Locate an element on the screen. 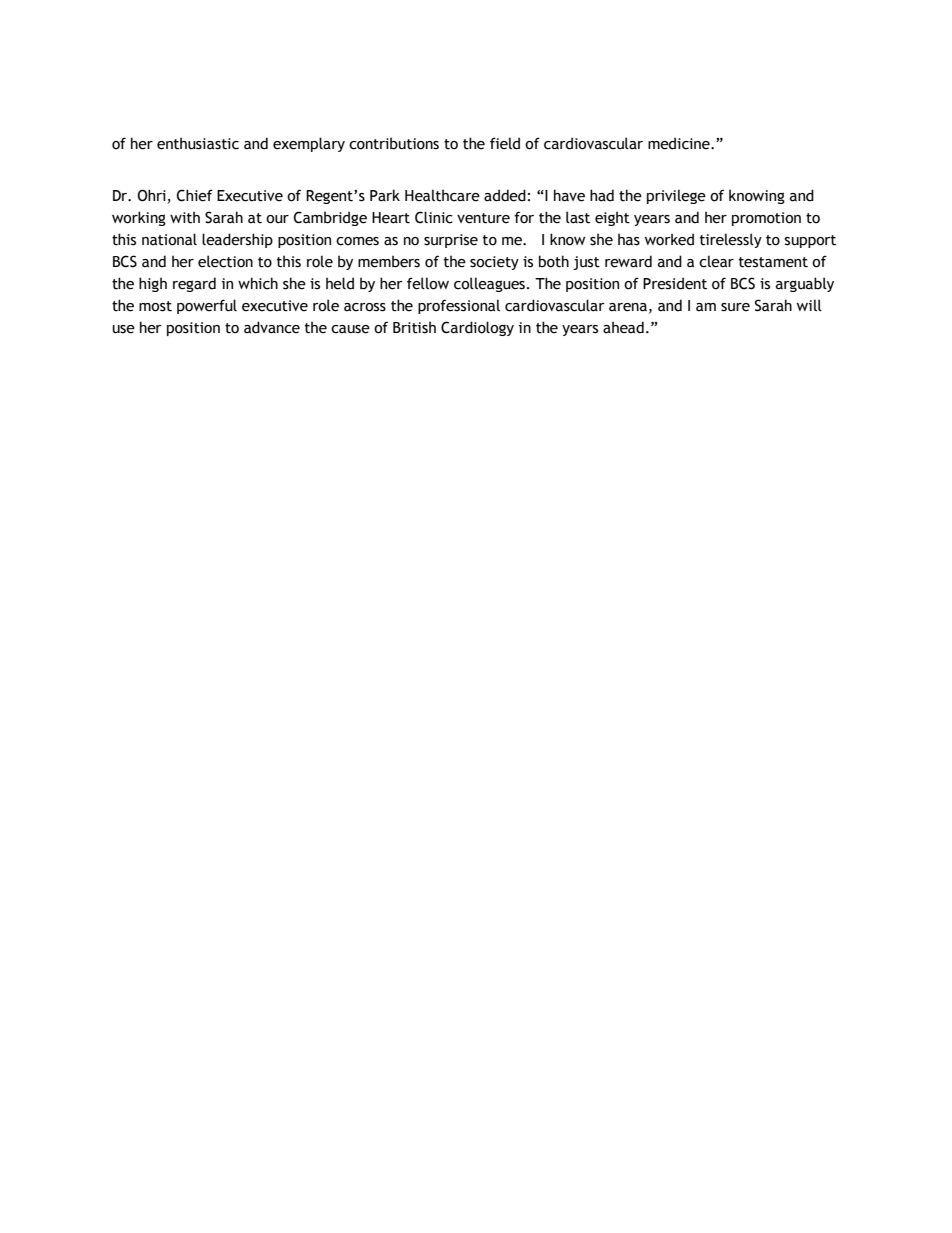 Image resolution: width=952 pixels, height=1233 pixels. venture is located at coordinates (483, 218).
